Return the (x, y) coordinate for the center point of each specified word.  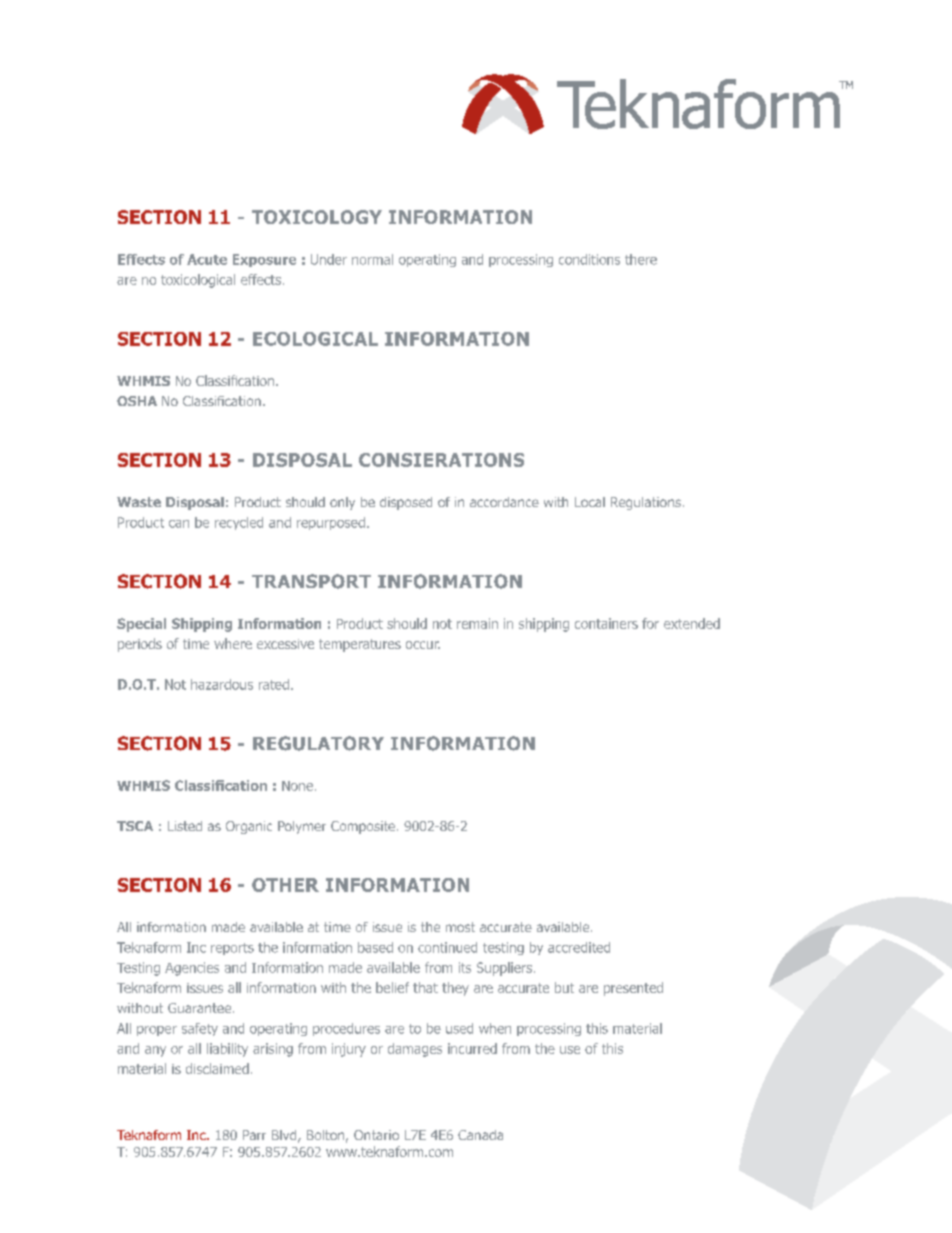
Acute (207, 259)
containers (606, 623)
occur (423, 645)
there (641, 259)
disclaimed (217, 1068)
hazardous (222, 684)
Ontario (376, 1135)
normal (372, 259)
